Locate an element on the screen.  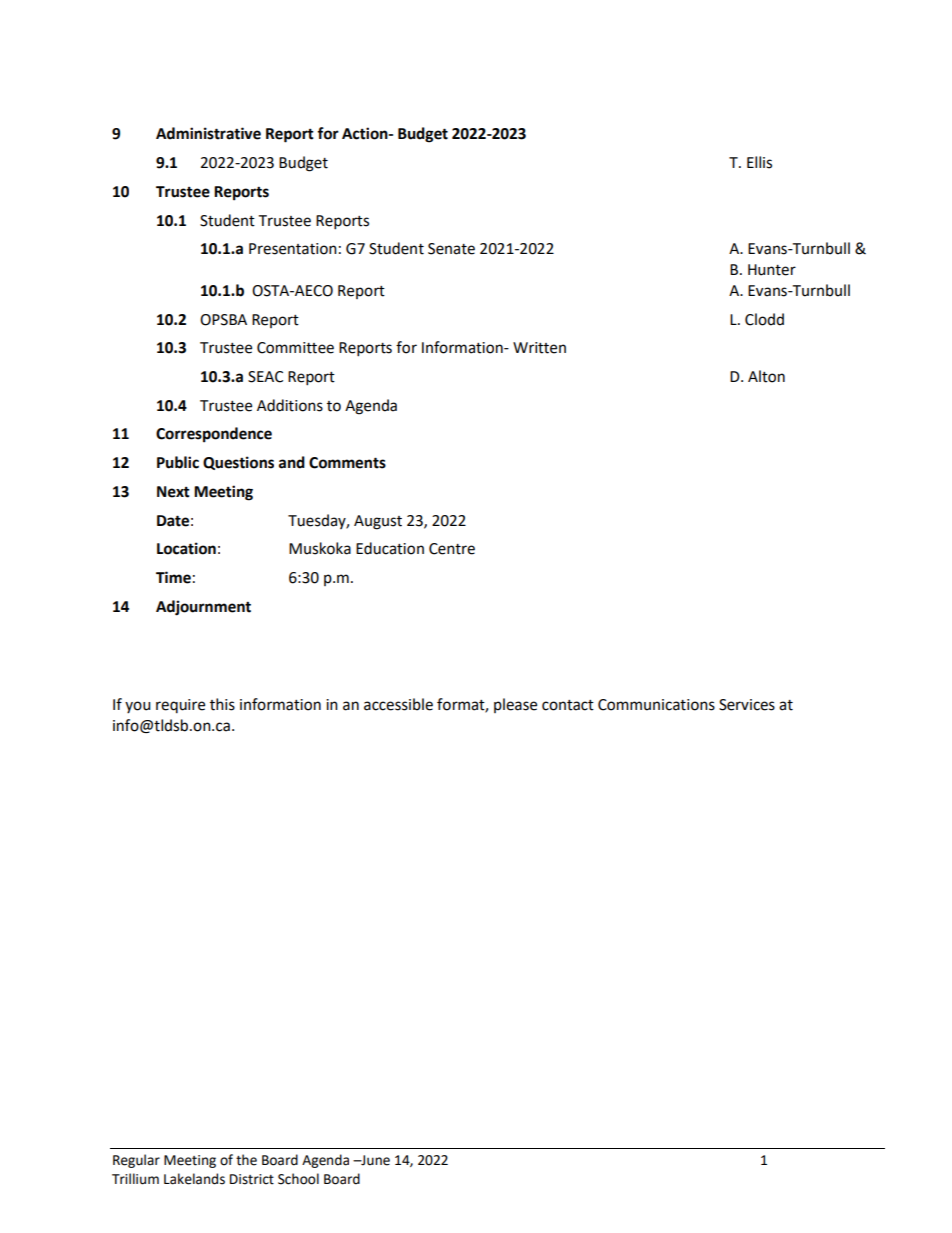
Regular is located at coordinates (136, 1161).
